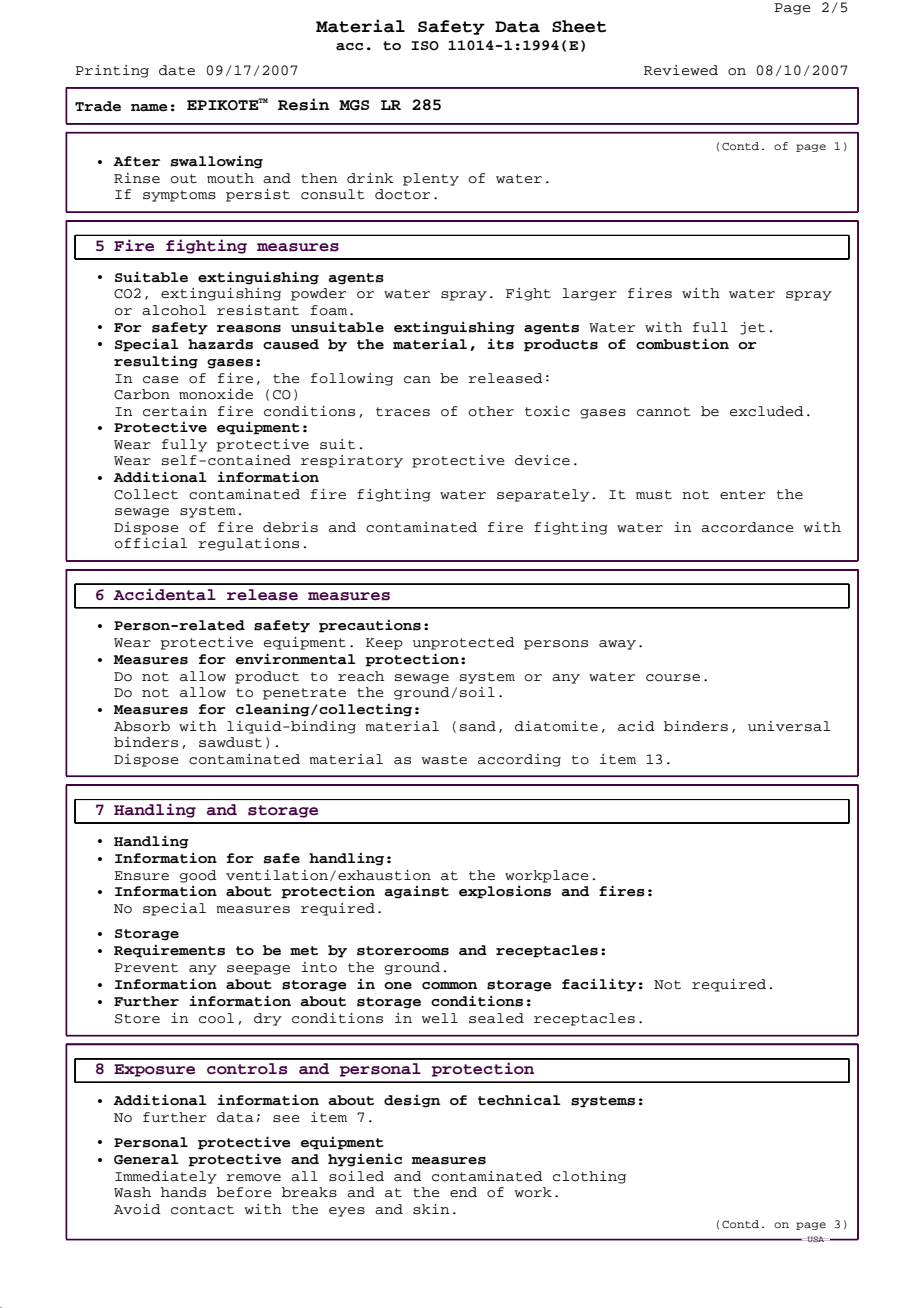 This document has height=1308, width=924. Describe the element at coordinates (789, 726) in the document. I see `universal` at that location.
